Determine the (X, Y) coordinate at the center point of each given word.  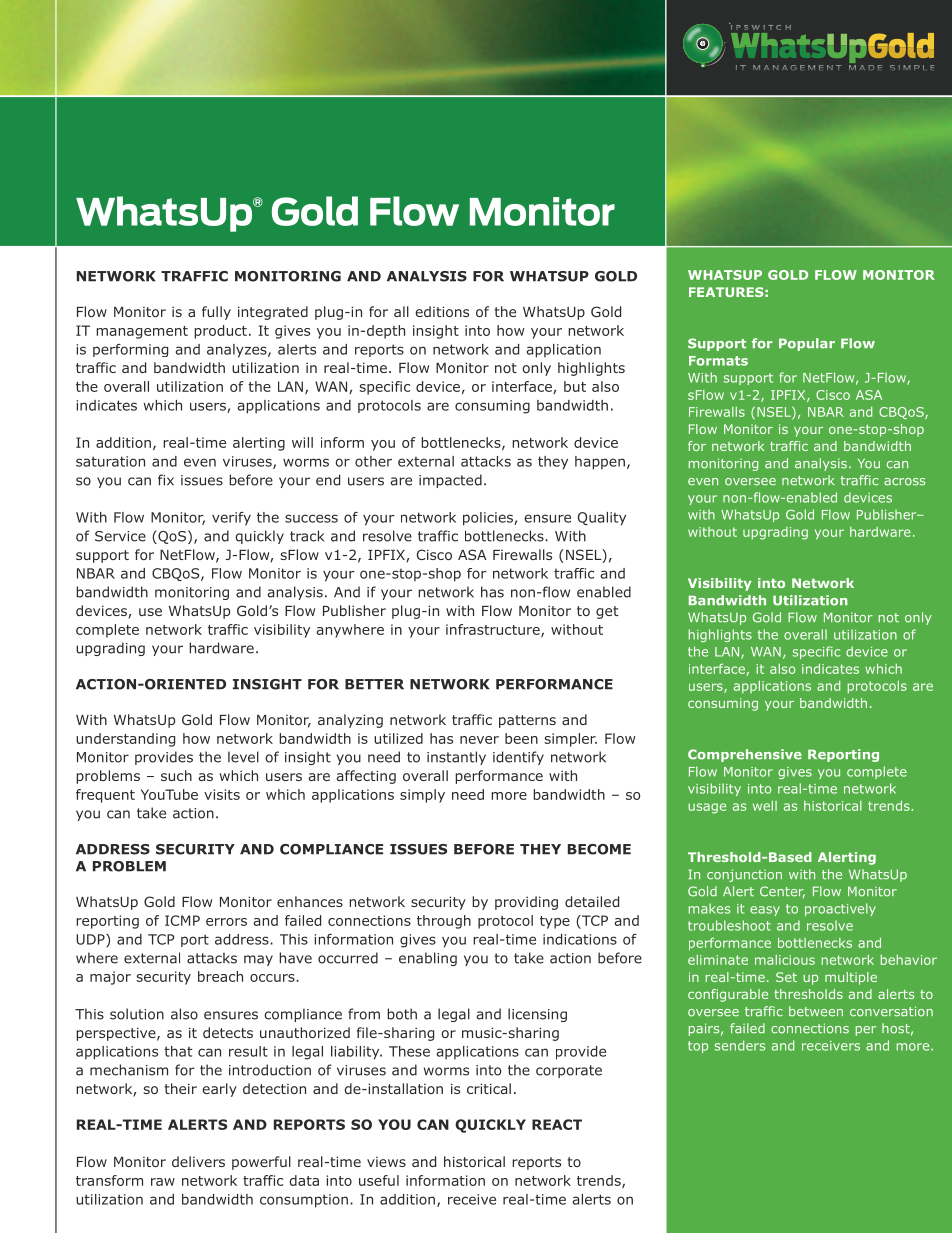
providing (526, 903)
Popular (807, 344)
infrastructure (494, 630)
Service (120, 536)
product (220, 332)
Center (782, 892)
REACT (557, 1124)
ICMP (182, 920)
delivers (198, 1161)
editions (442, 311)
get (607, 612)
